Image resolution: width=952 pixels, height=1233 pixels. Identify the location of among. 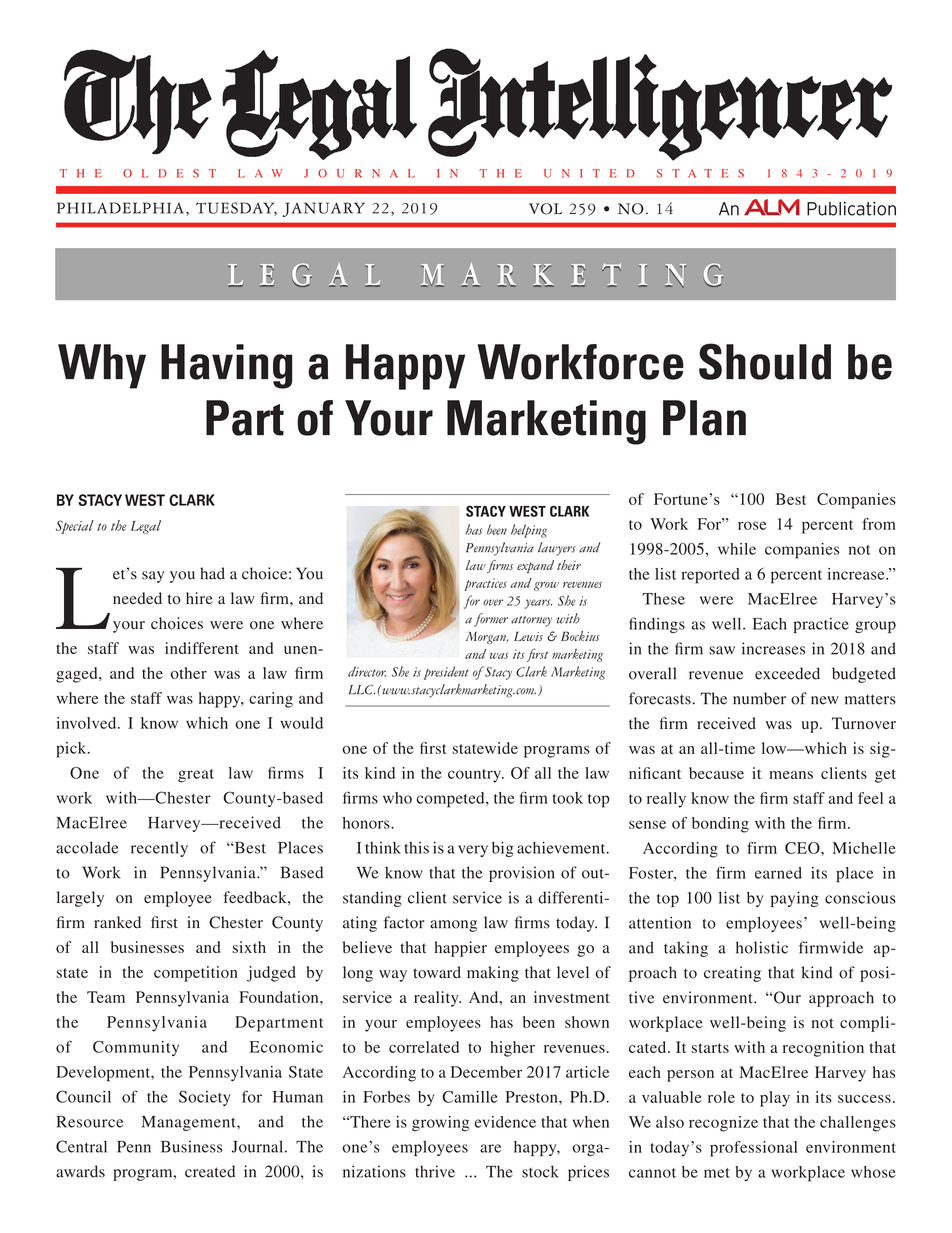
(453, 926).
